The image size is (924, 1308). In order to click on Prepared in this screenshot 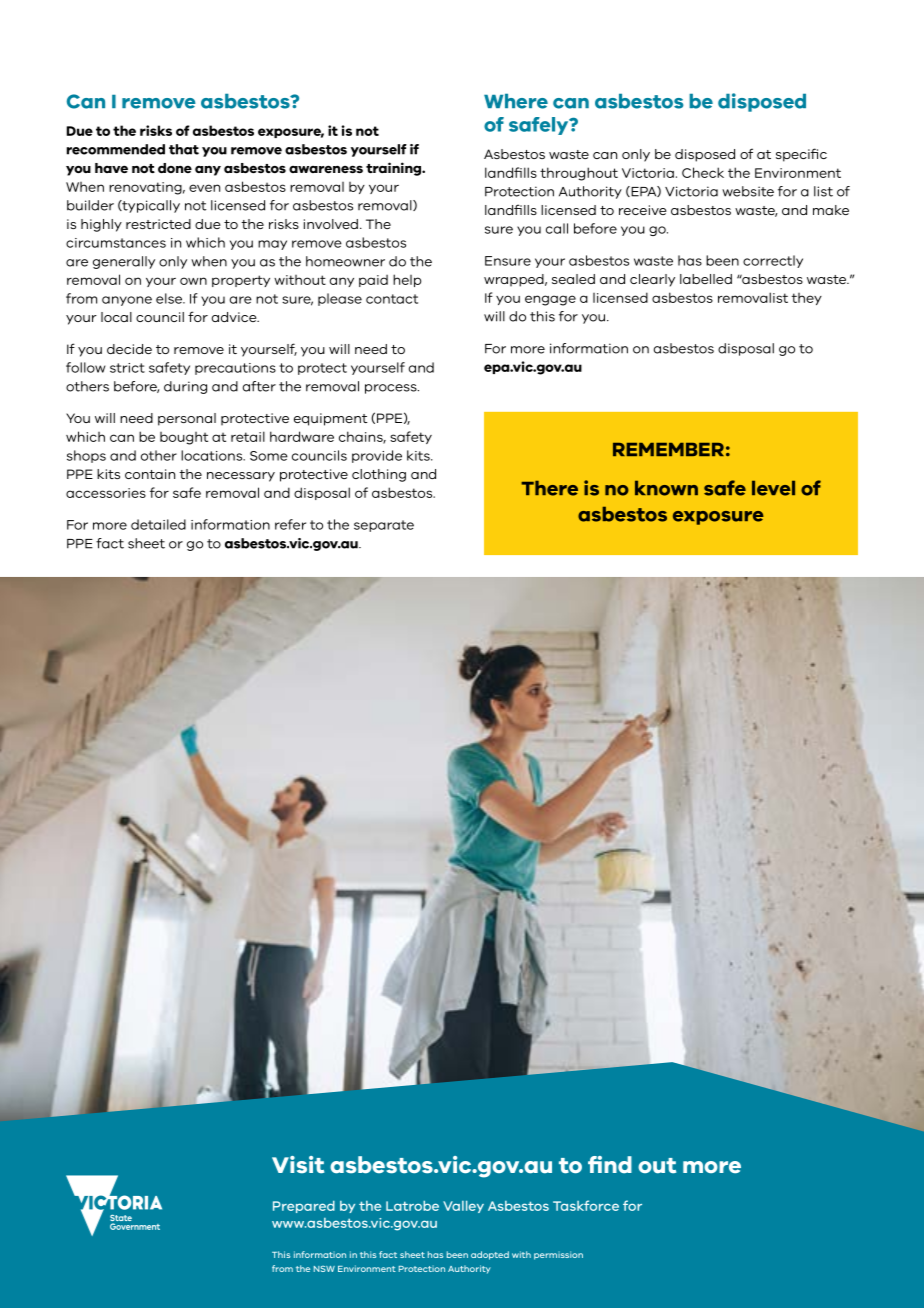, I will do `click(304, 1206)`.
